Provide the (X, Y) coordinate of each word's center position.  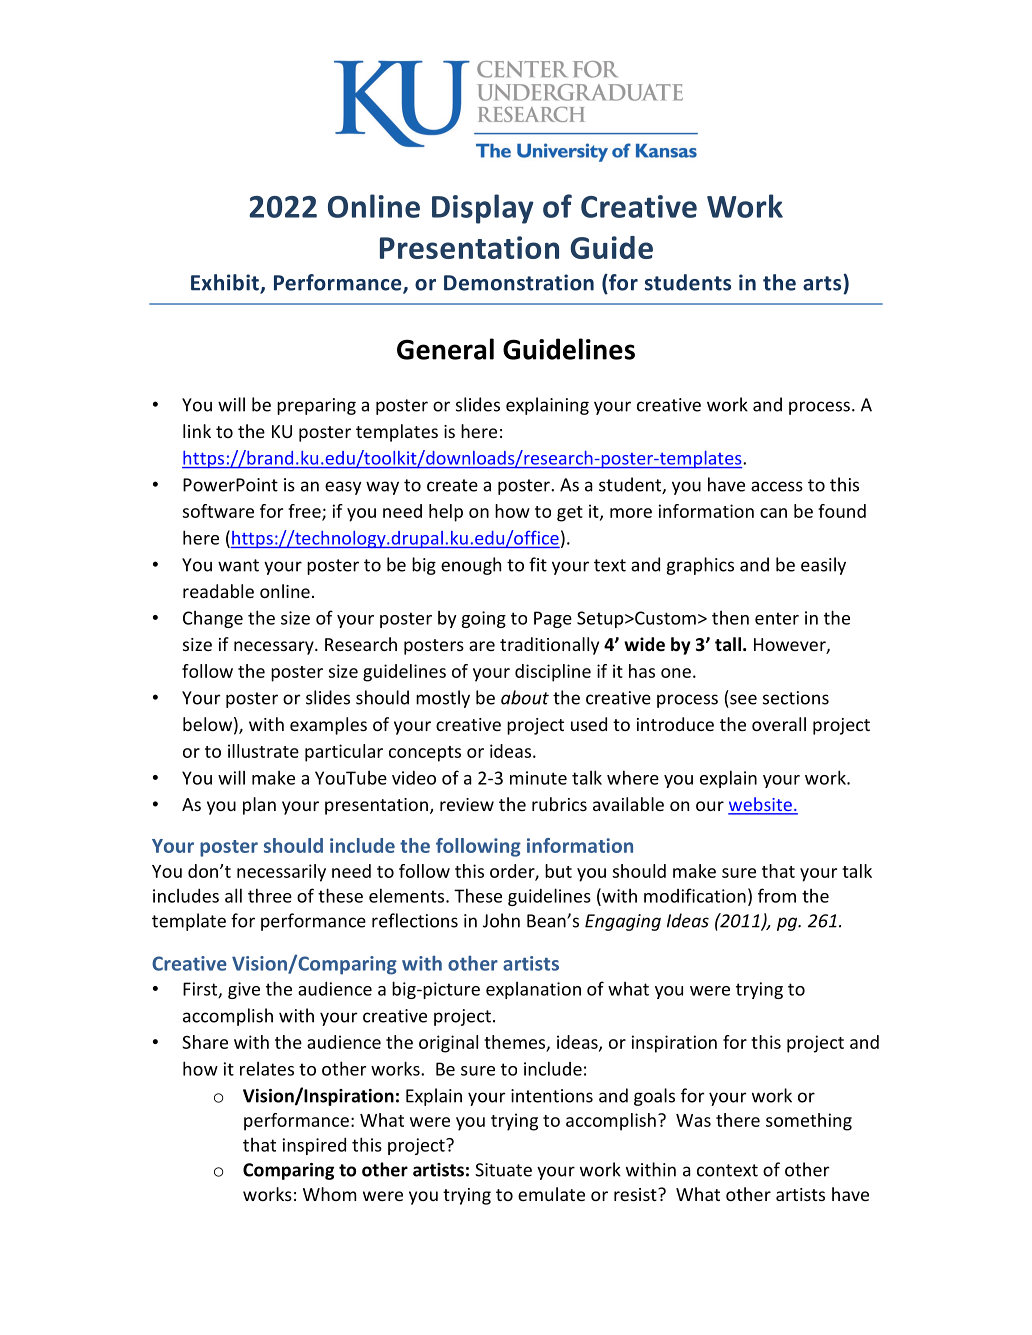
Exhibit (226, 283)
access (777, 486)
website (761, 805)
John (501, 920)
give (244, 990)
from (777, 895)
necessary (275, 648)
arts (823, 282)
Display (483, 209)
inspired (314, 1146)
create (452, 485)
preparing (316, 406)
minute (538, 778)
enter (777, 618)
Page (553, 619)
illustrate (263, 751)
